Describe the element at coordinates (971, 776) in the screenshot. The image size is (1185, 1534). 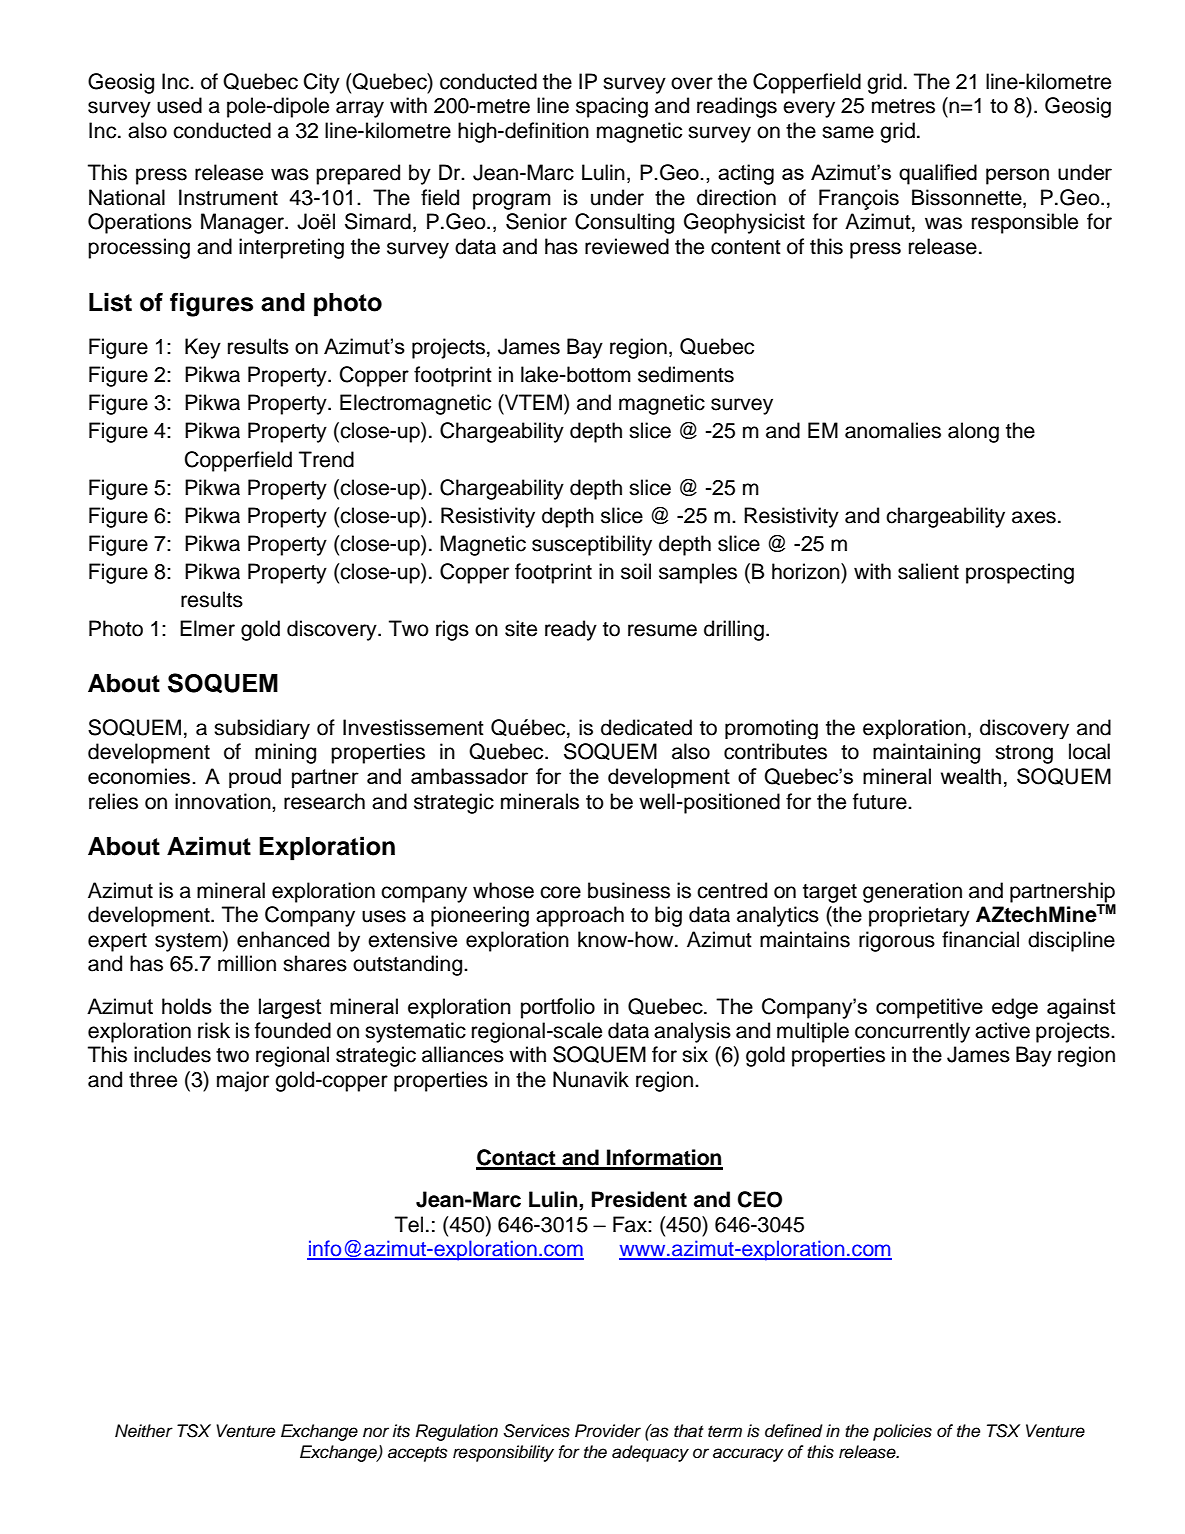
I see `wealth` at that location.
